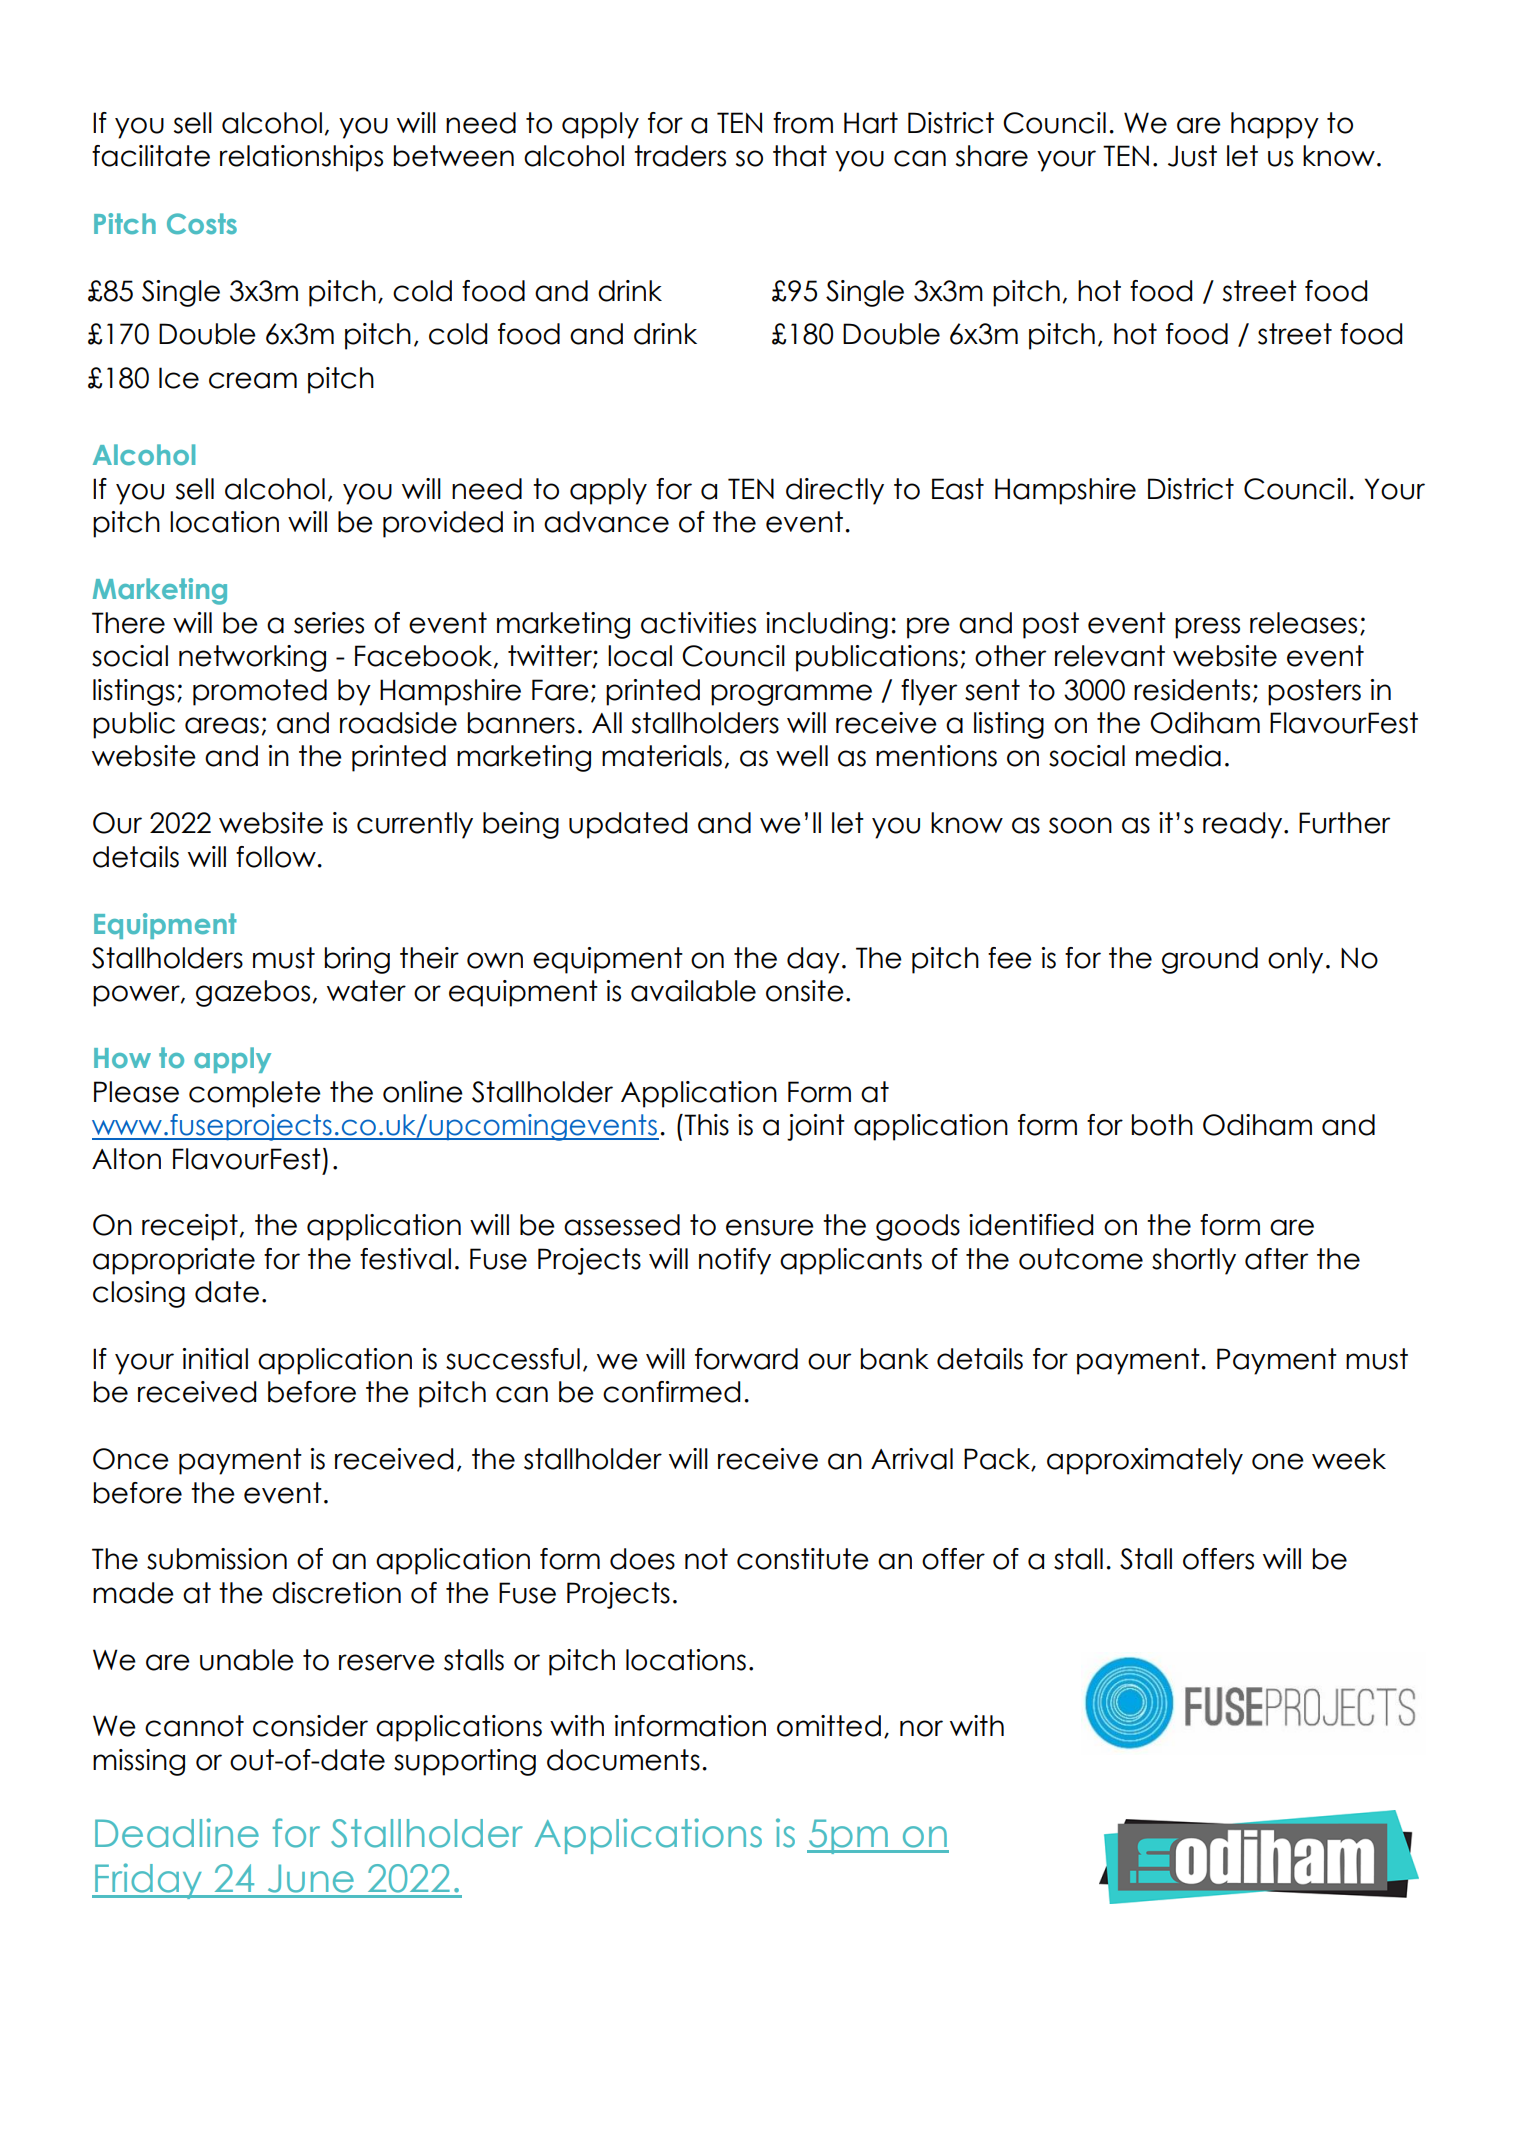  What do you see at coordinates (222, 725) in the page?
I see `areas` at bounding box center [222, 725].
